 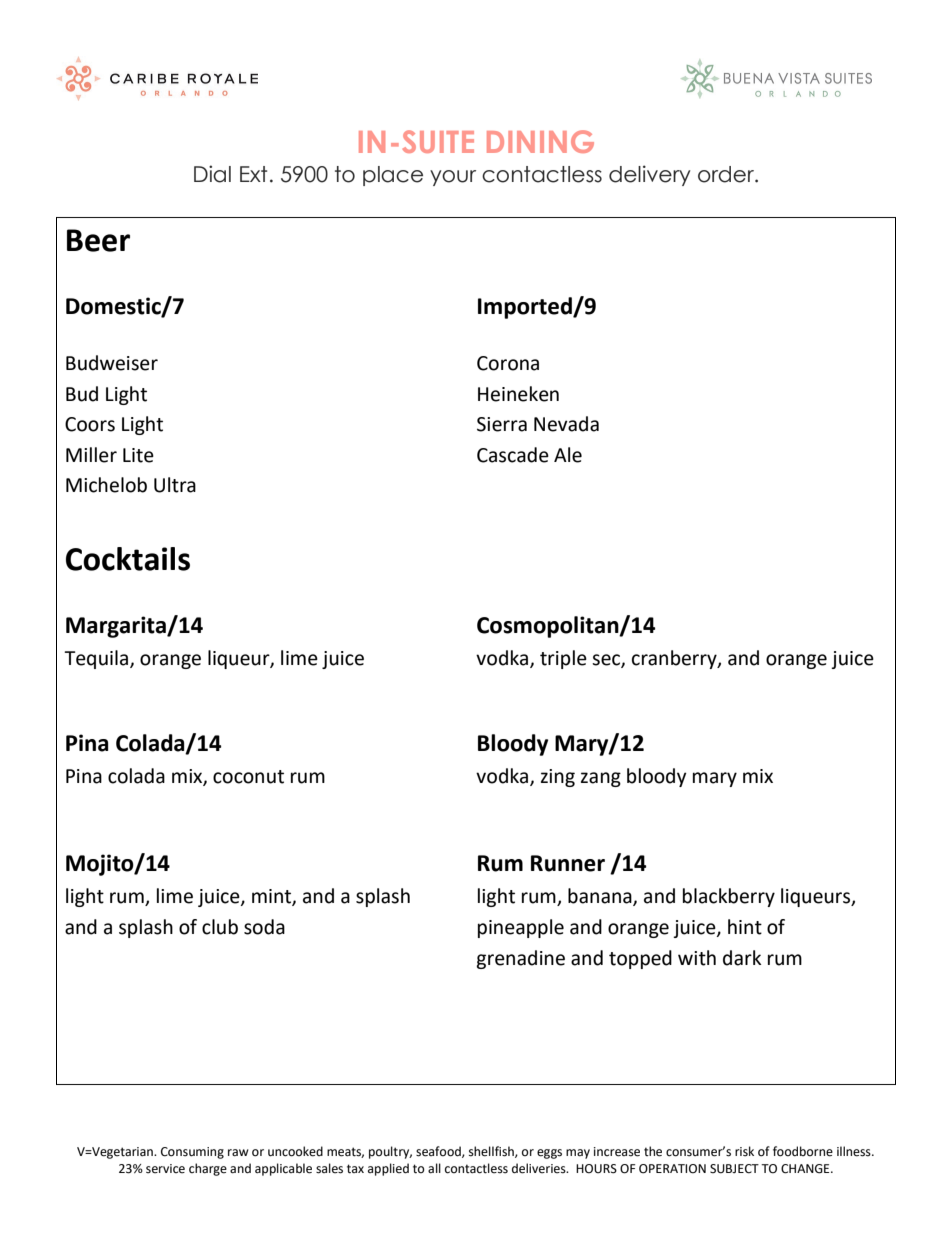 I want to click on Consuming, so click(x=192, y=1153).
